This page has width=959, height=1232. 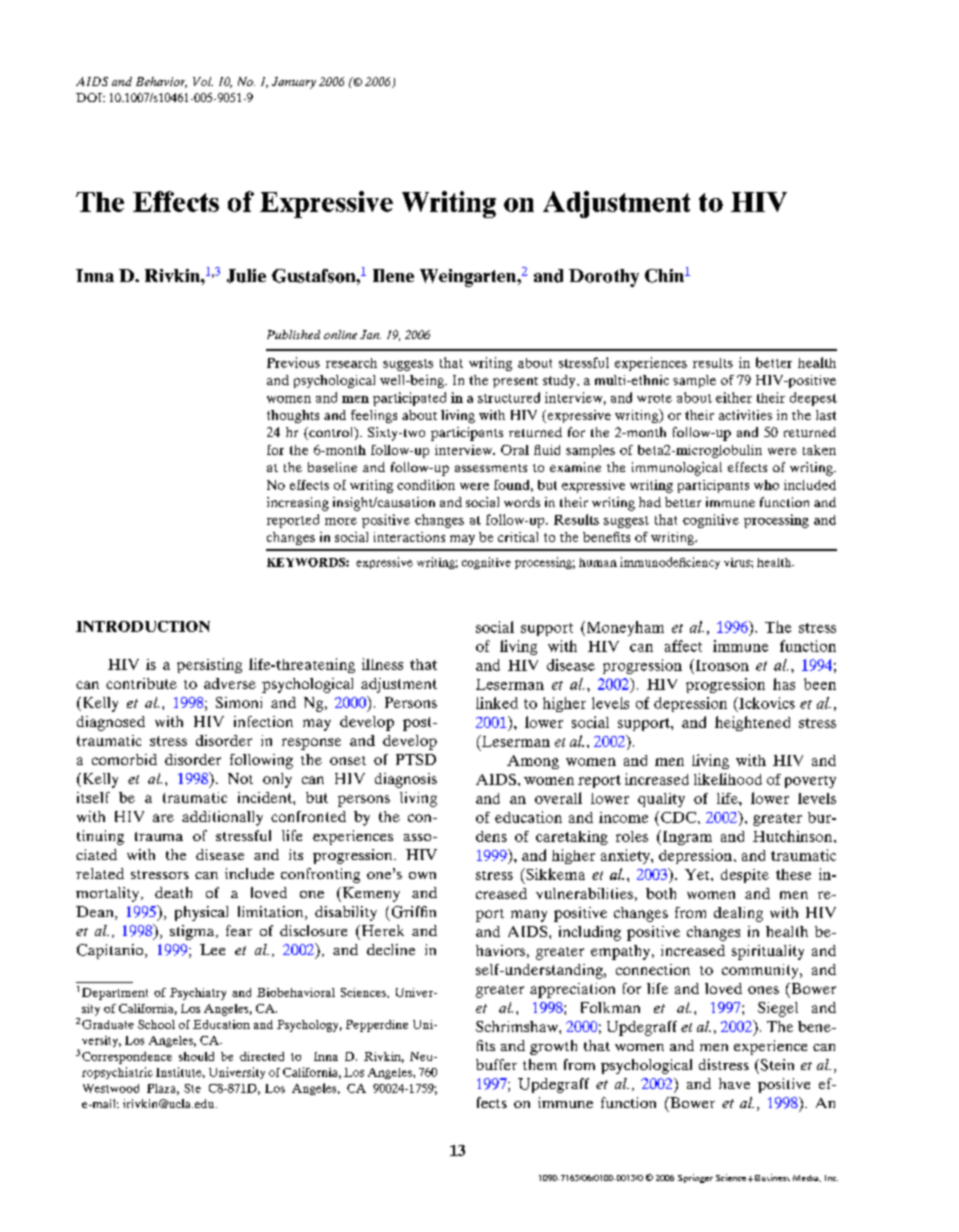 What do you see at coordinates (683, 646) in the page?
I see `affect` at bounding box center [683, 646].
